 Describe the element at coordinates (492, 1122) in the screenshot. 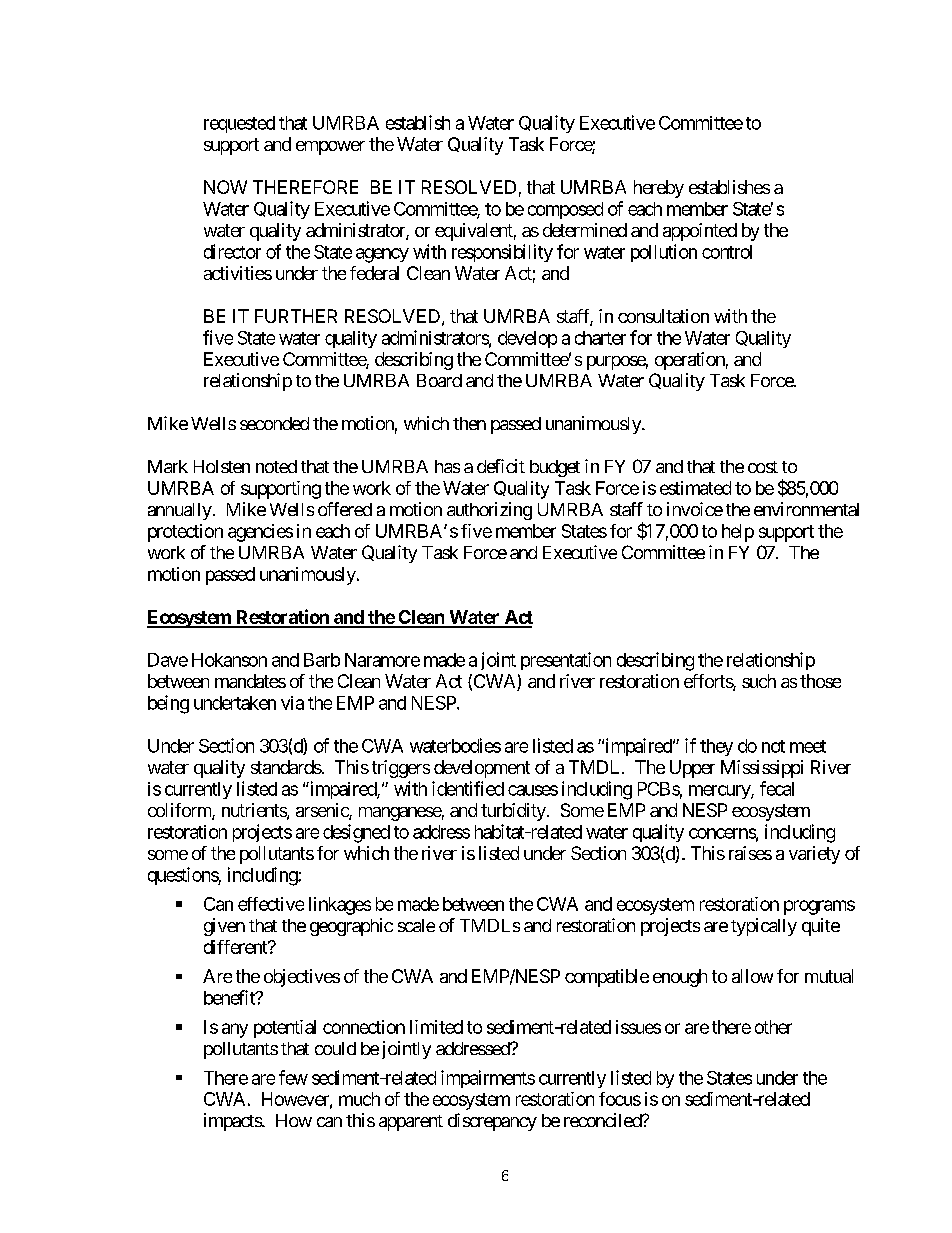

I see `discrepancy` at that location.
